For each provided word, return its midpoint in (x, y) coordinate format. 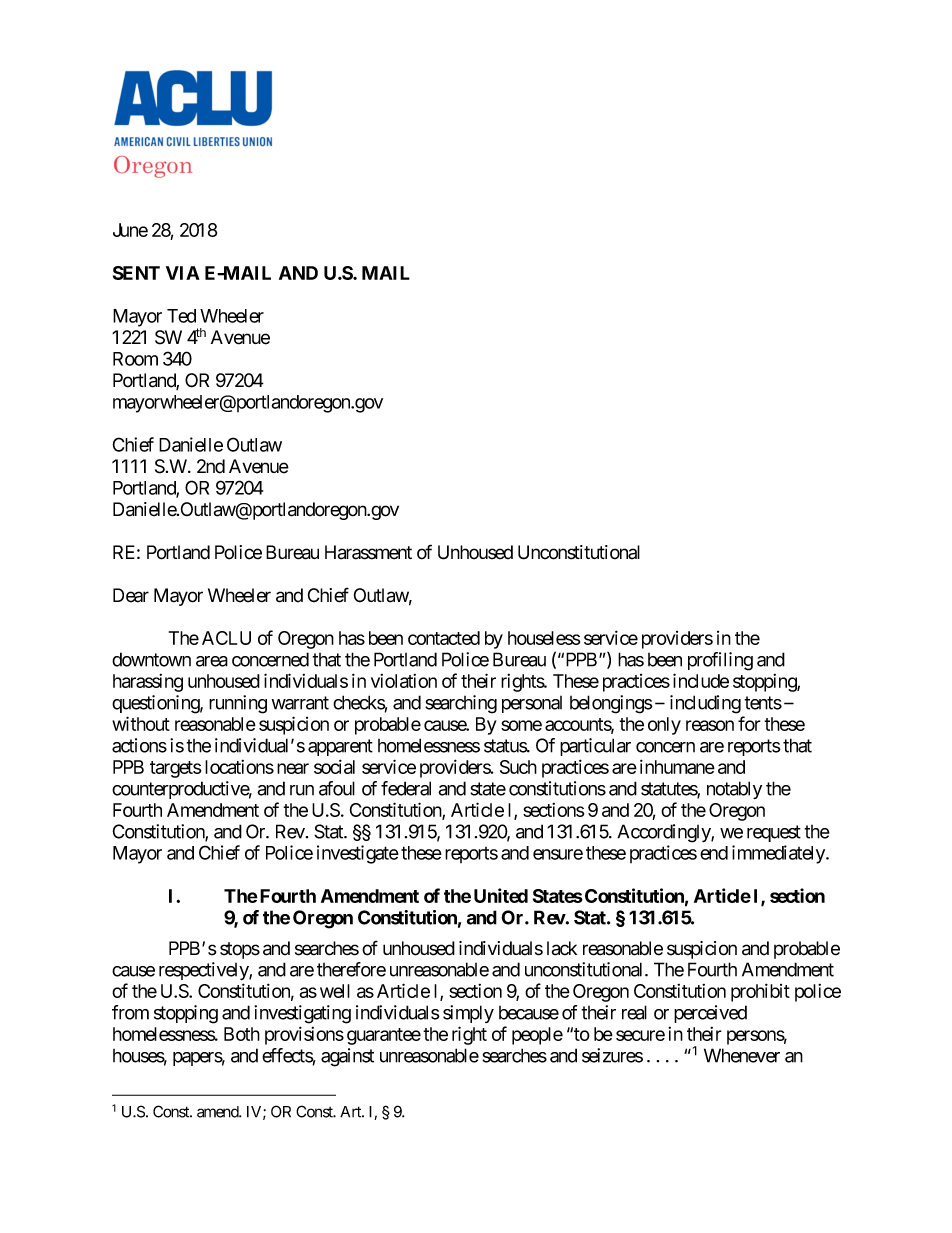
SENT (136, 273)
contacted (444, 638)
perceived (710, 1014)
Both (242, 1034)
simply (468, 1014)
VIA (183, 273)
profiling (720, 661)
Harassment (368, 552)
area (212, 661)
